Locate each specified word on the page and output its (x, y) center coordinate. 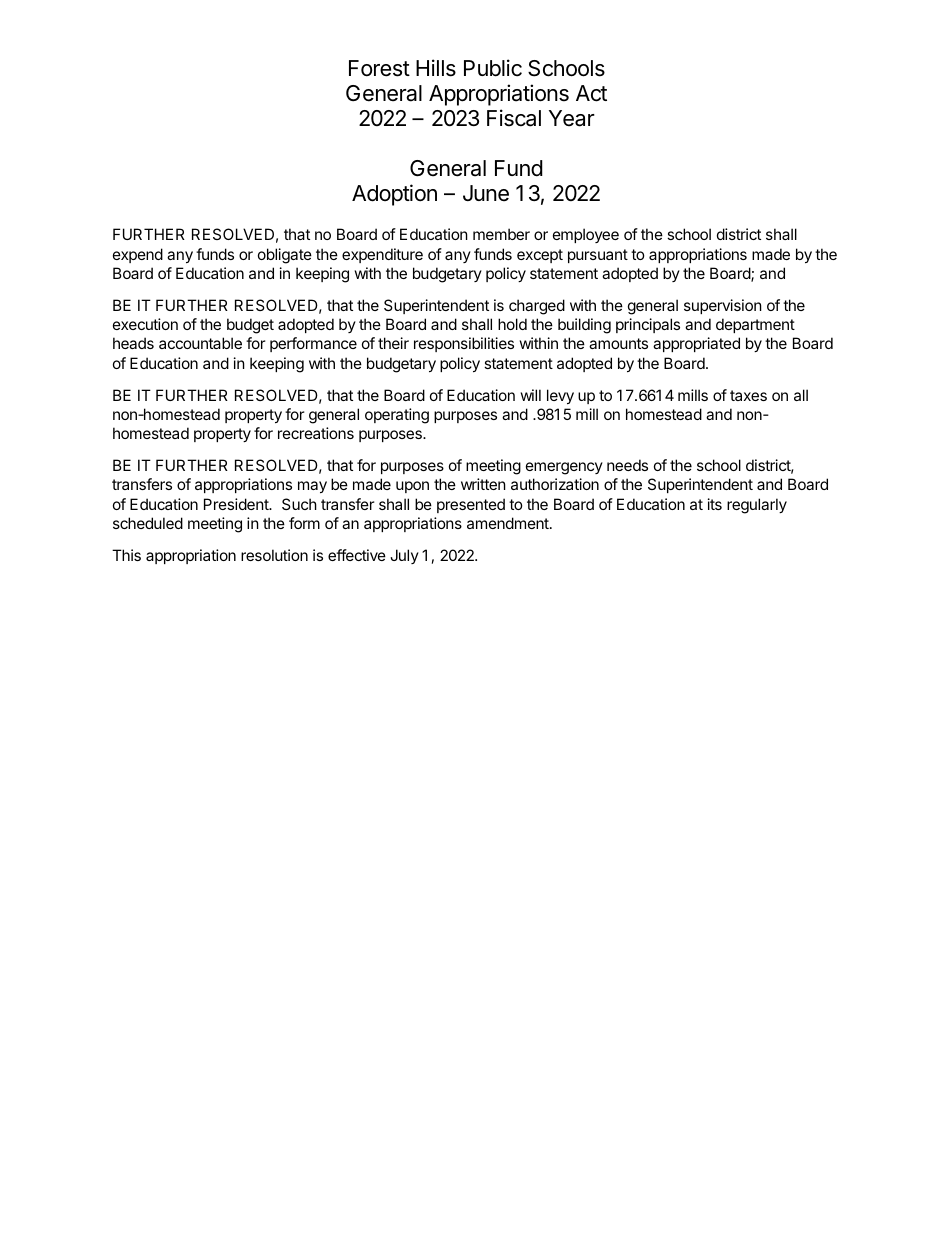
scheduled (148, 523)
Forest (379, 68)
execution (145, 324)
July (404, 556)
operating (397, 416)
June (486, 193)
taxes (748, 395)
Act (591, 93)
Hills (436, 68)
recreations (316, 433)
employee (586, 235)
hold (512, 324)
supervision (723, 306)
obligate (285, 256)
